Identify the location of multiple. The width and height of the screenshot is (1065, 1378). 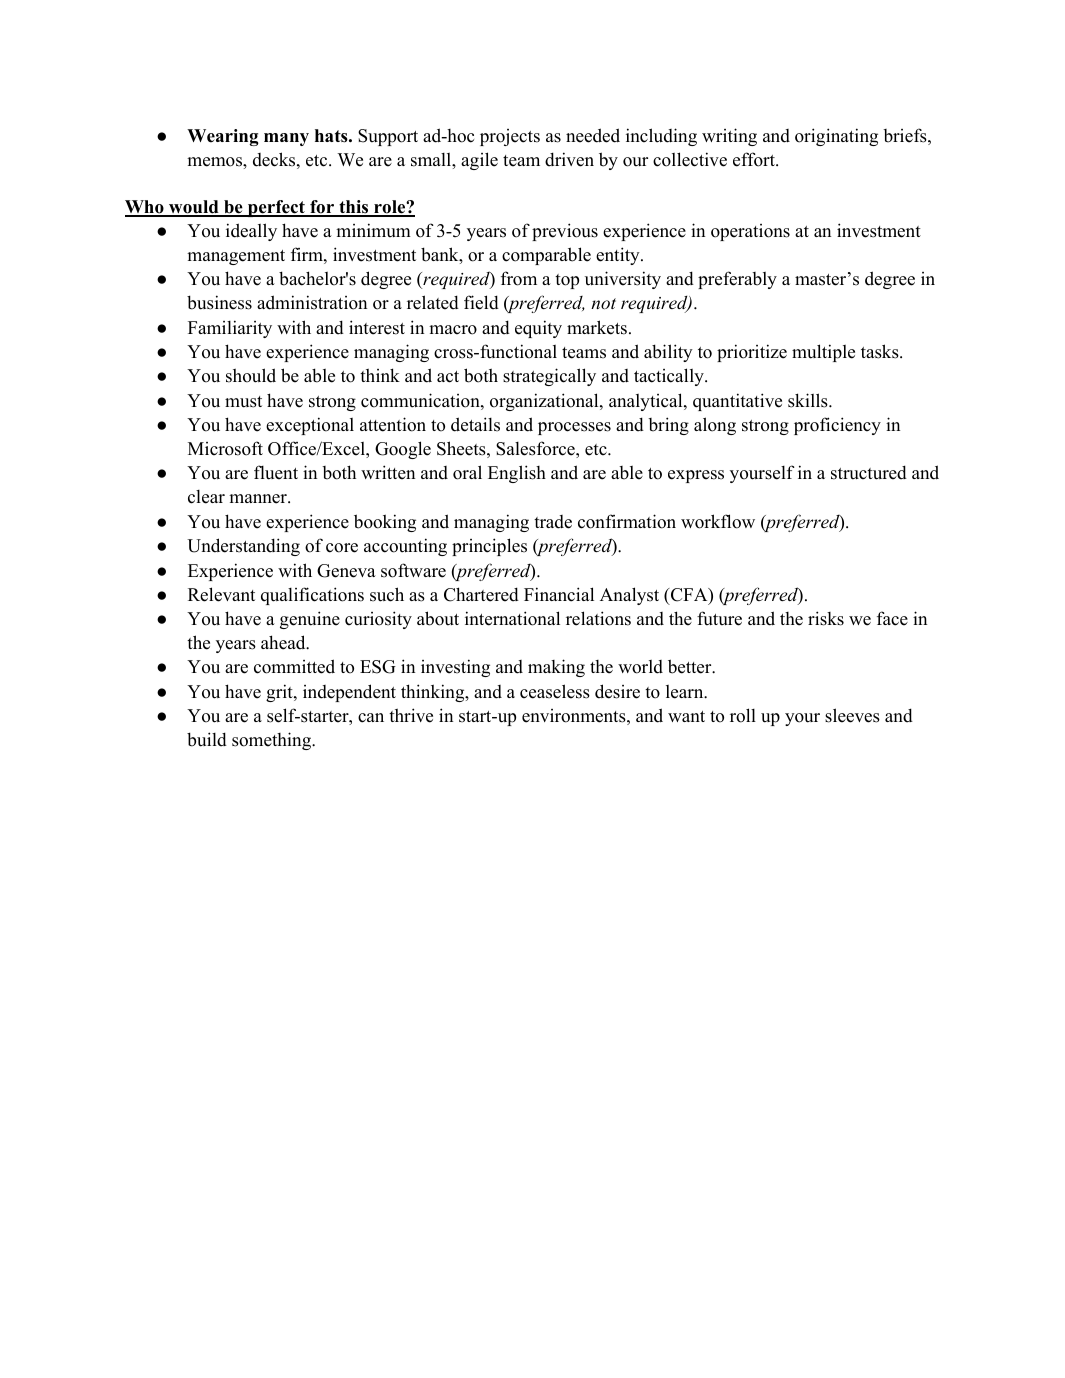
(823, 353).
